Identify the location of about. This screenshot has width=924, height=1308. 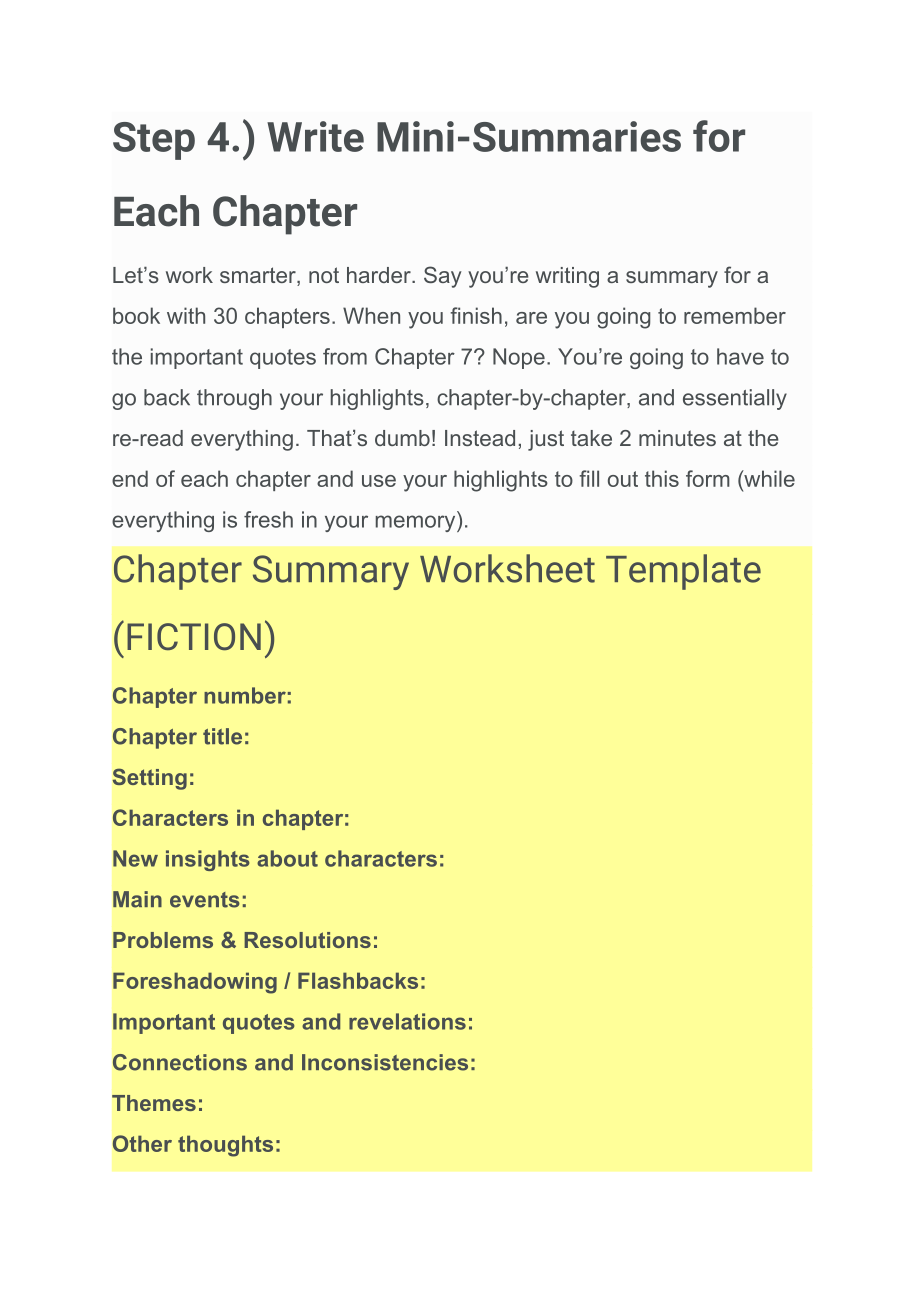
(287, 858).
